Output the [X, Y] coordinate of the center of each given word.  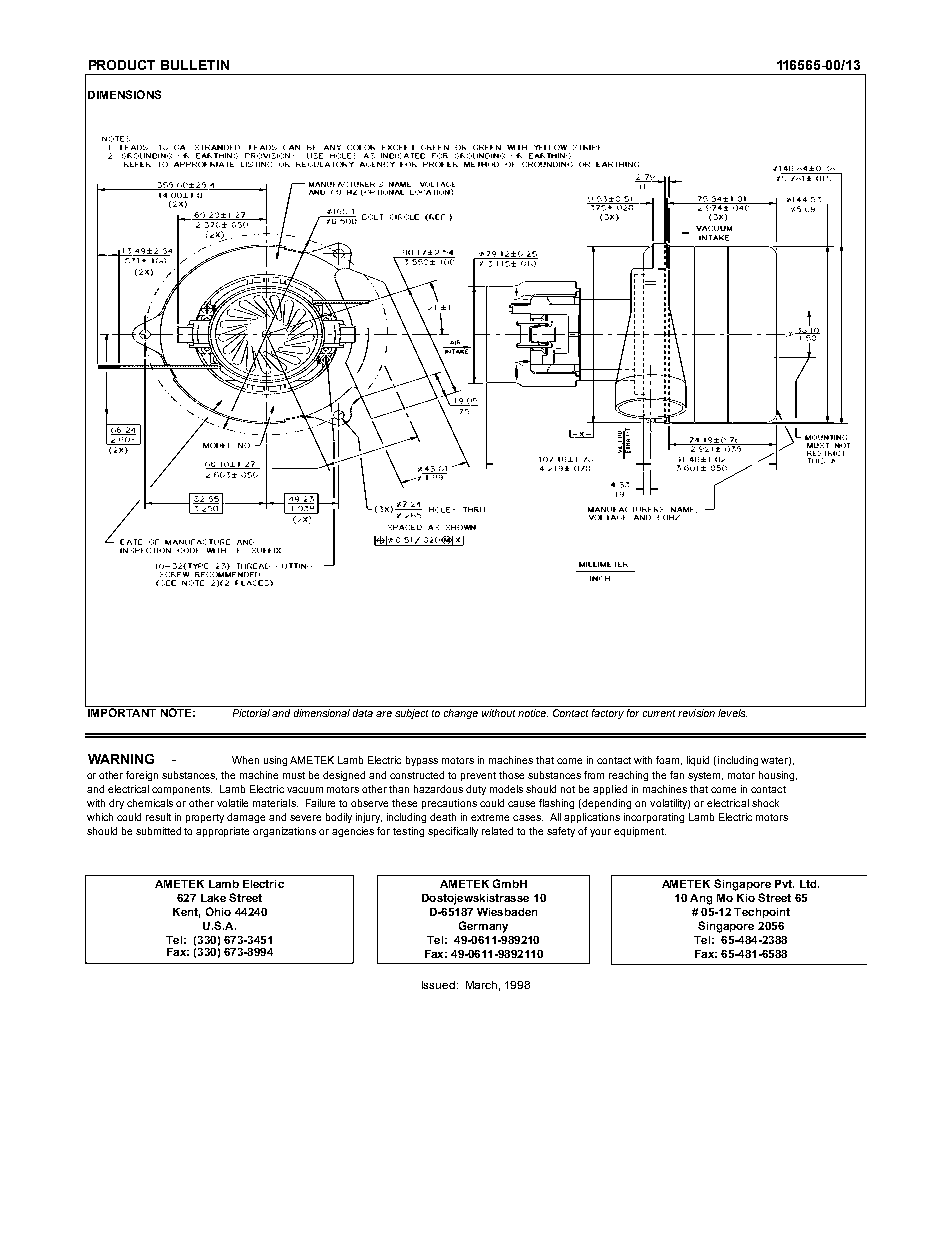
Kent [186, 913]
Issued [438, 985]
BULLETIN [195, 65]
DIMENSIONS [124, 94]
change [461, 714]
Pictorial [251, 713]
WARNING [121, 759]
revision [696, 713]
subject [411, 714]
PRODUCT [122, 65]
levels [732, 713]
